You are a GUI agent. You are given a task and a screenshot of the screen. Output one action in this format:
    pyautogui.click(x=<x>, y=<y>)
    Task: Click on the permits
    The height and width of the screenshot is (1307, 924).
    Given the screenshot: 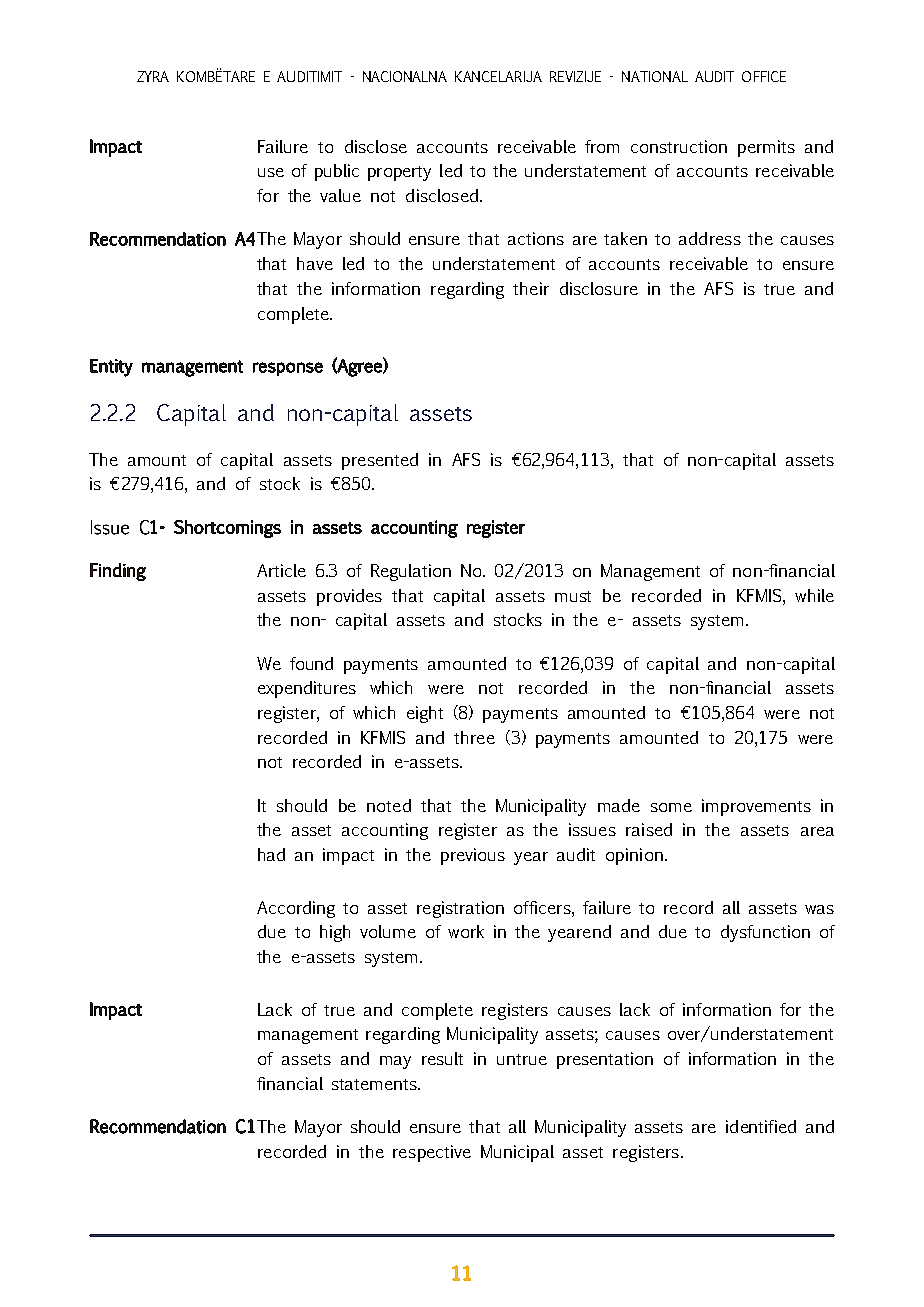 What is the action you would take?
    pyautogui.click(x=766, y=148)
